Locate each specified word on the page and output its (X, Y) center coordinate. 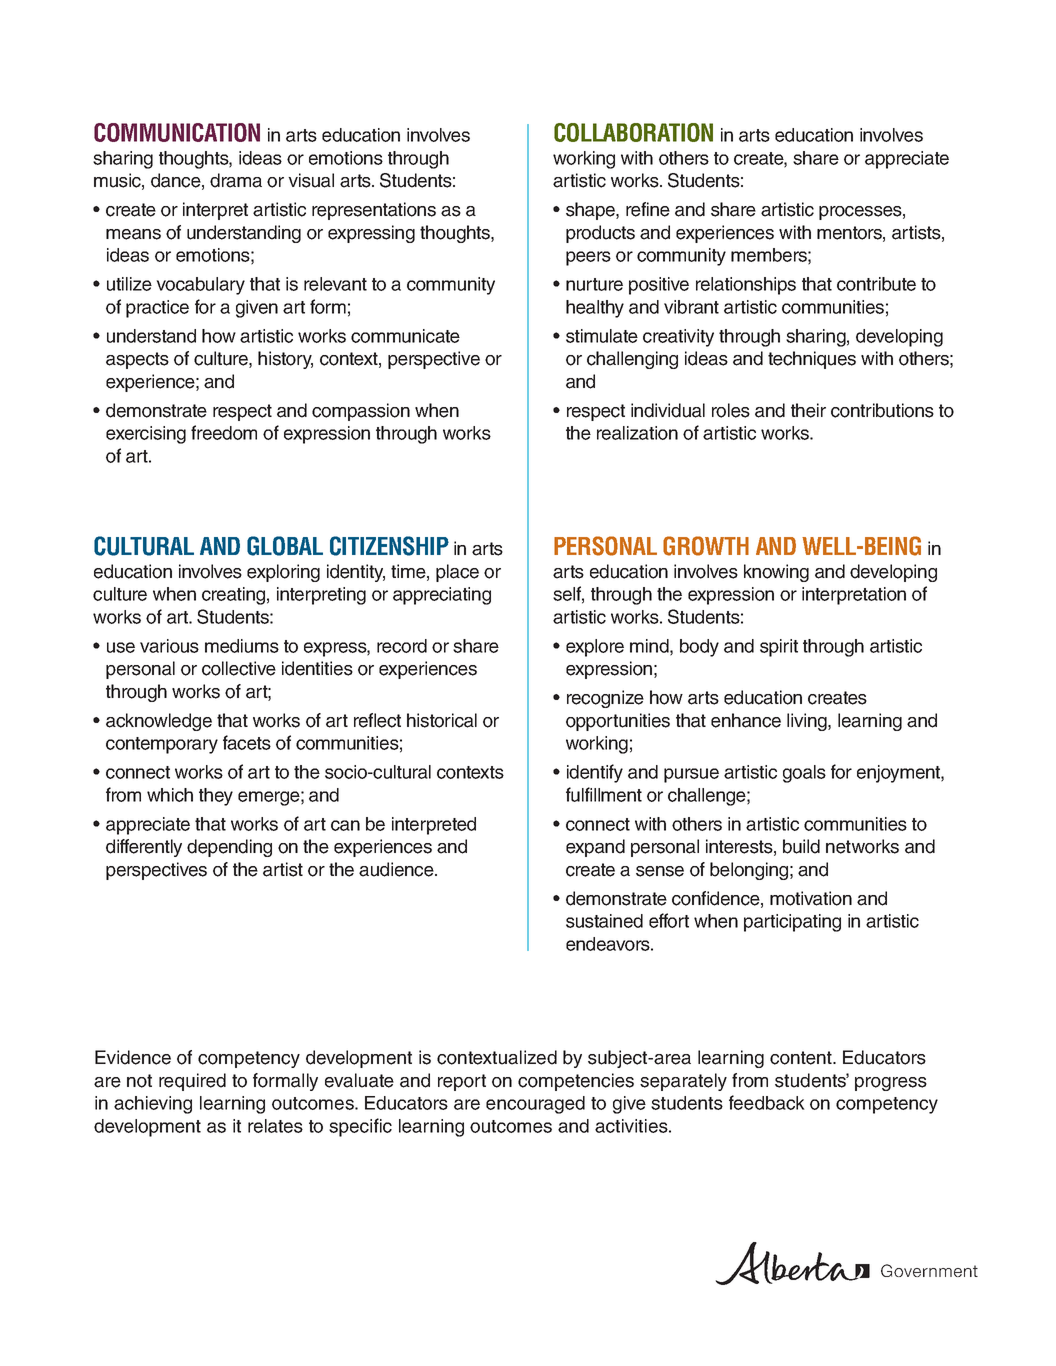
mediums (242, 646)
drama (236, 180)
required (192, 1082)
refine (648, 209)
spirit (779, 648)
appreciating (442, 596)
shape (591, 211)
